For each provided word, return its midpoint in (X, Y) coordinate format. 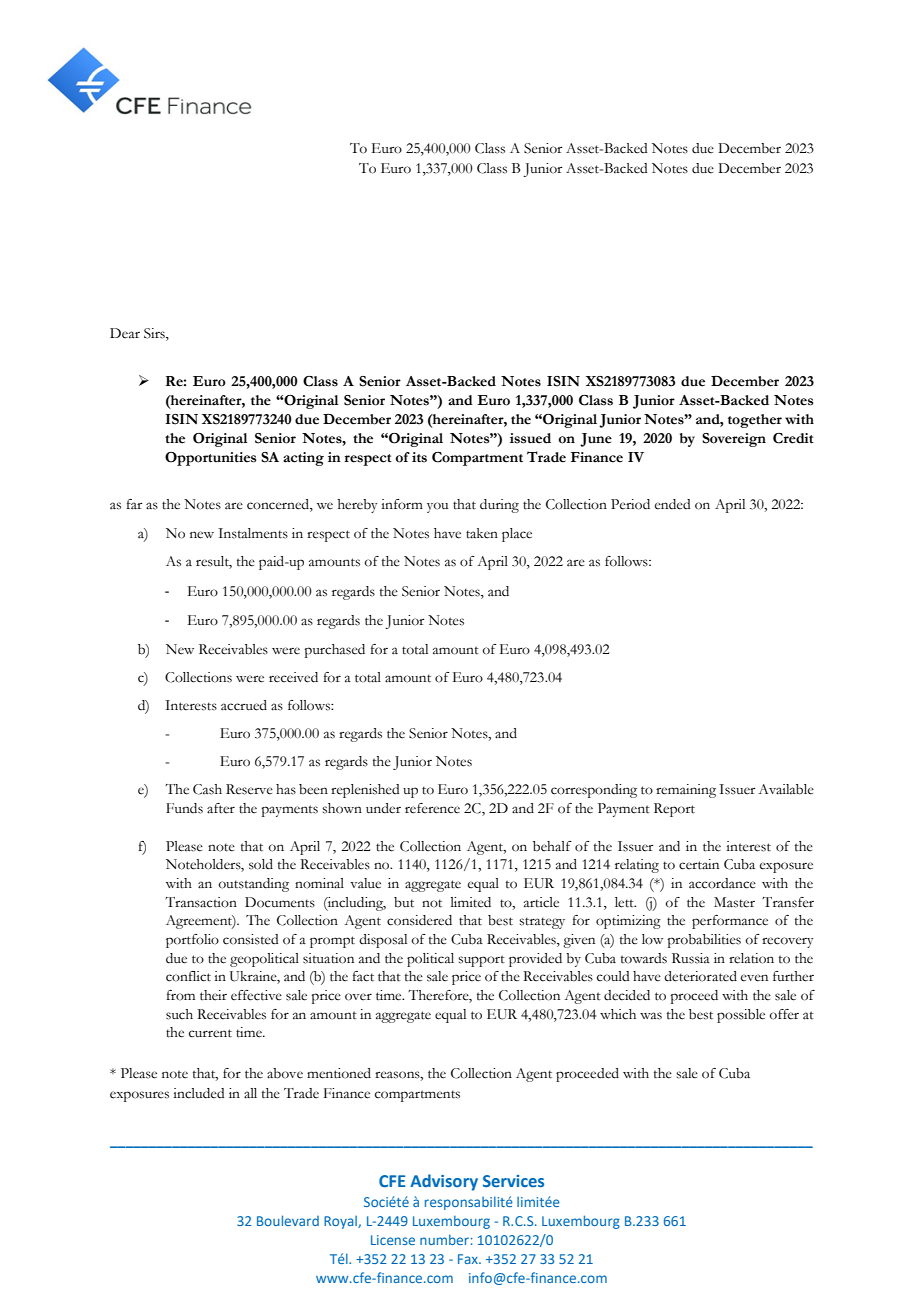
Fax (469, 1259)
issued (530, 438)
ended (673, 504)
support (481, 961)
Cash (207, 789)
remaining (686, 791)
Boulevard (288, 1220)
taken (482, 533)
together (755, 421)
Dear (125, 333)
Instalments (253, 533)
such (179, 1014)
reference (432, 808)
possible (741, 1016)
